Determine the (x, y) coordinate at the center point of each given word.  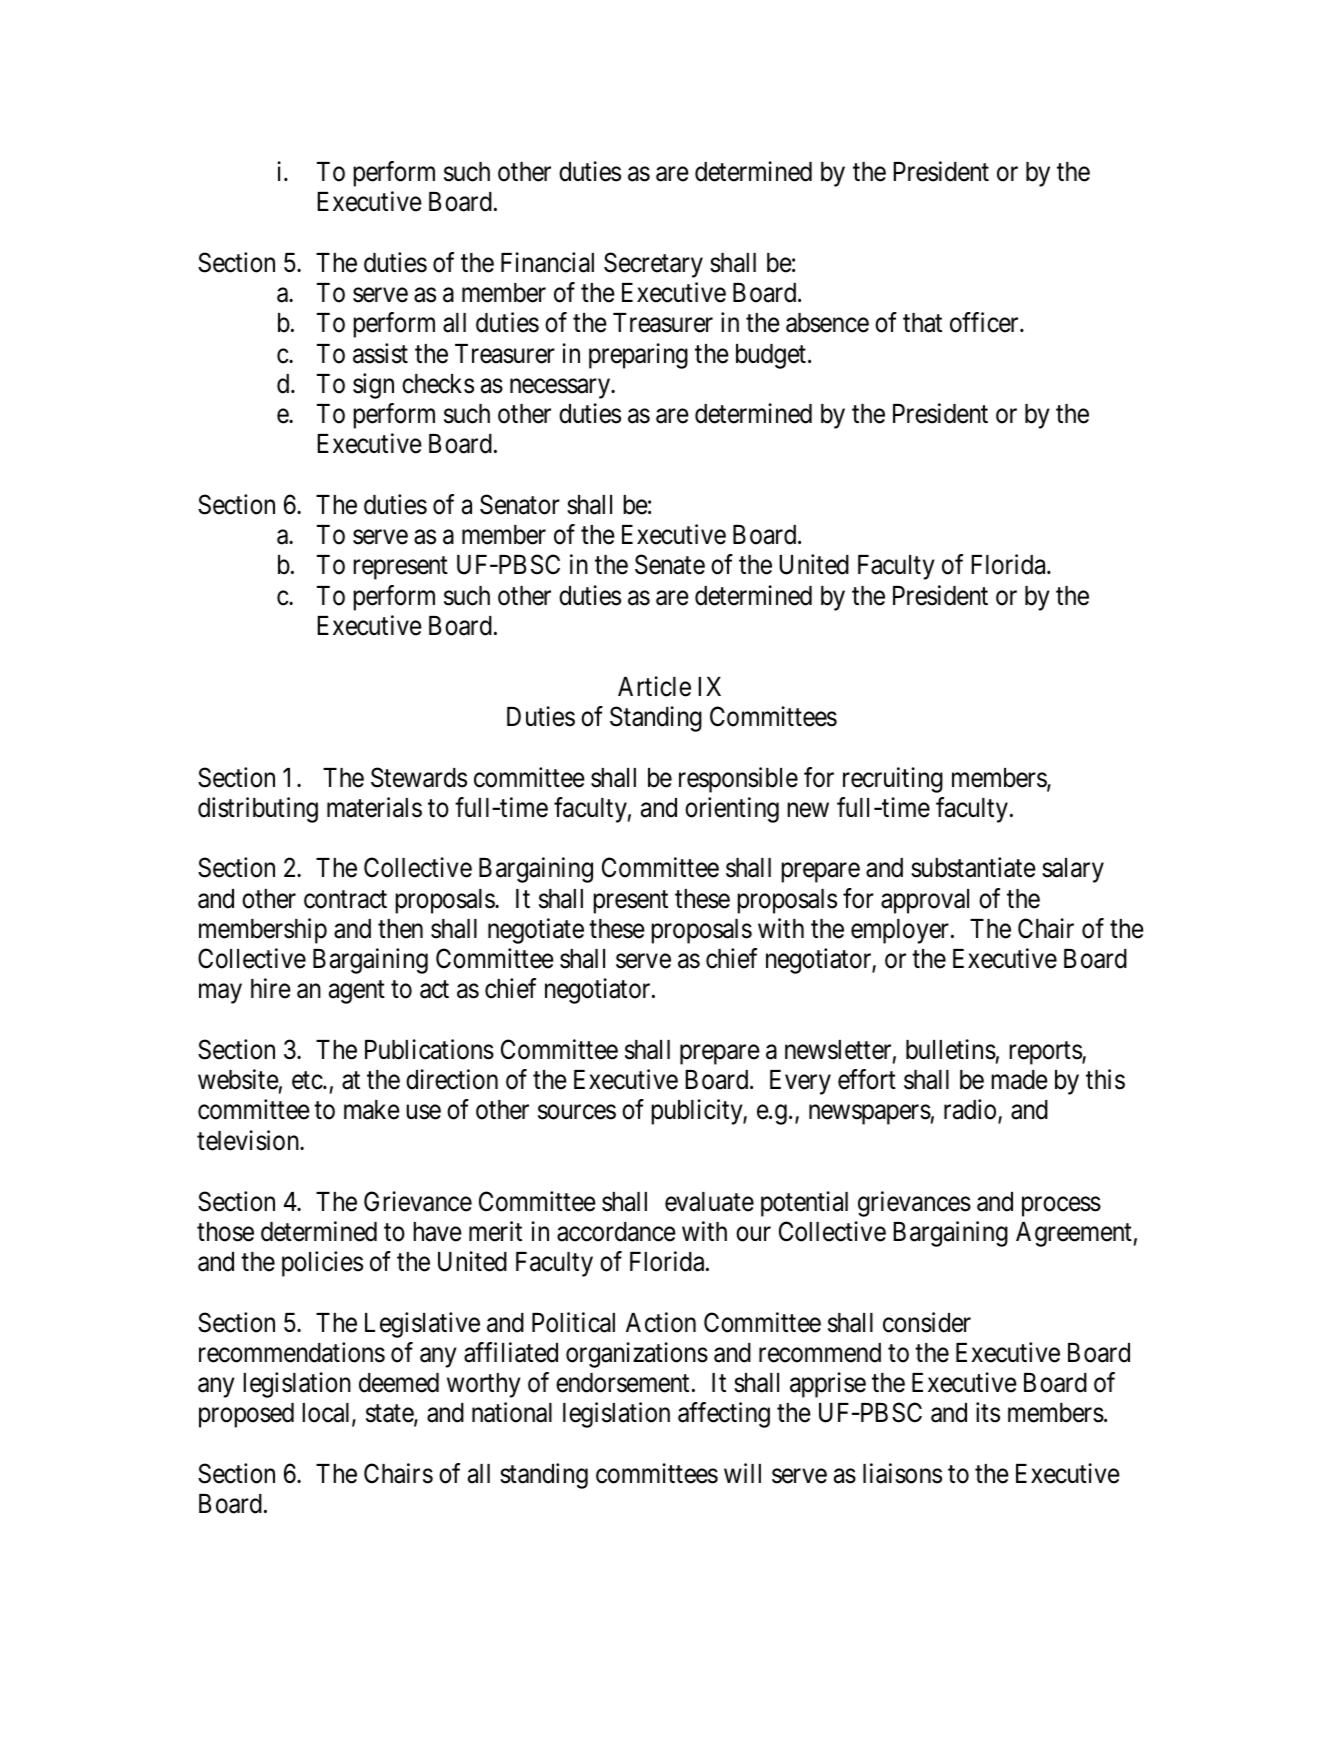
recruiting (893, 780)
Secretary (653, 265)
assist (380, 353)
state (390, 1415)
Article (654, 686)
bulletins (951, 1049)
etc (308, 1081)
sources (577, 1112)
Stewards (419, 777)
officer (985, 322)
